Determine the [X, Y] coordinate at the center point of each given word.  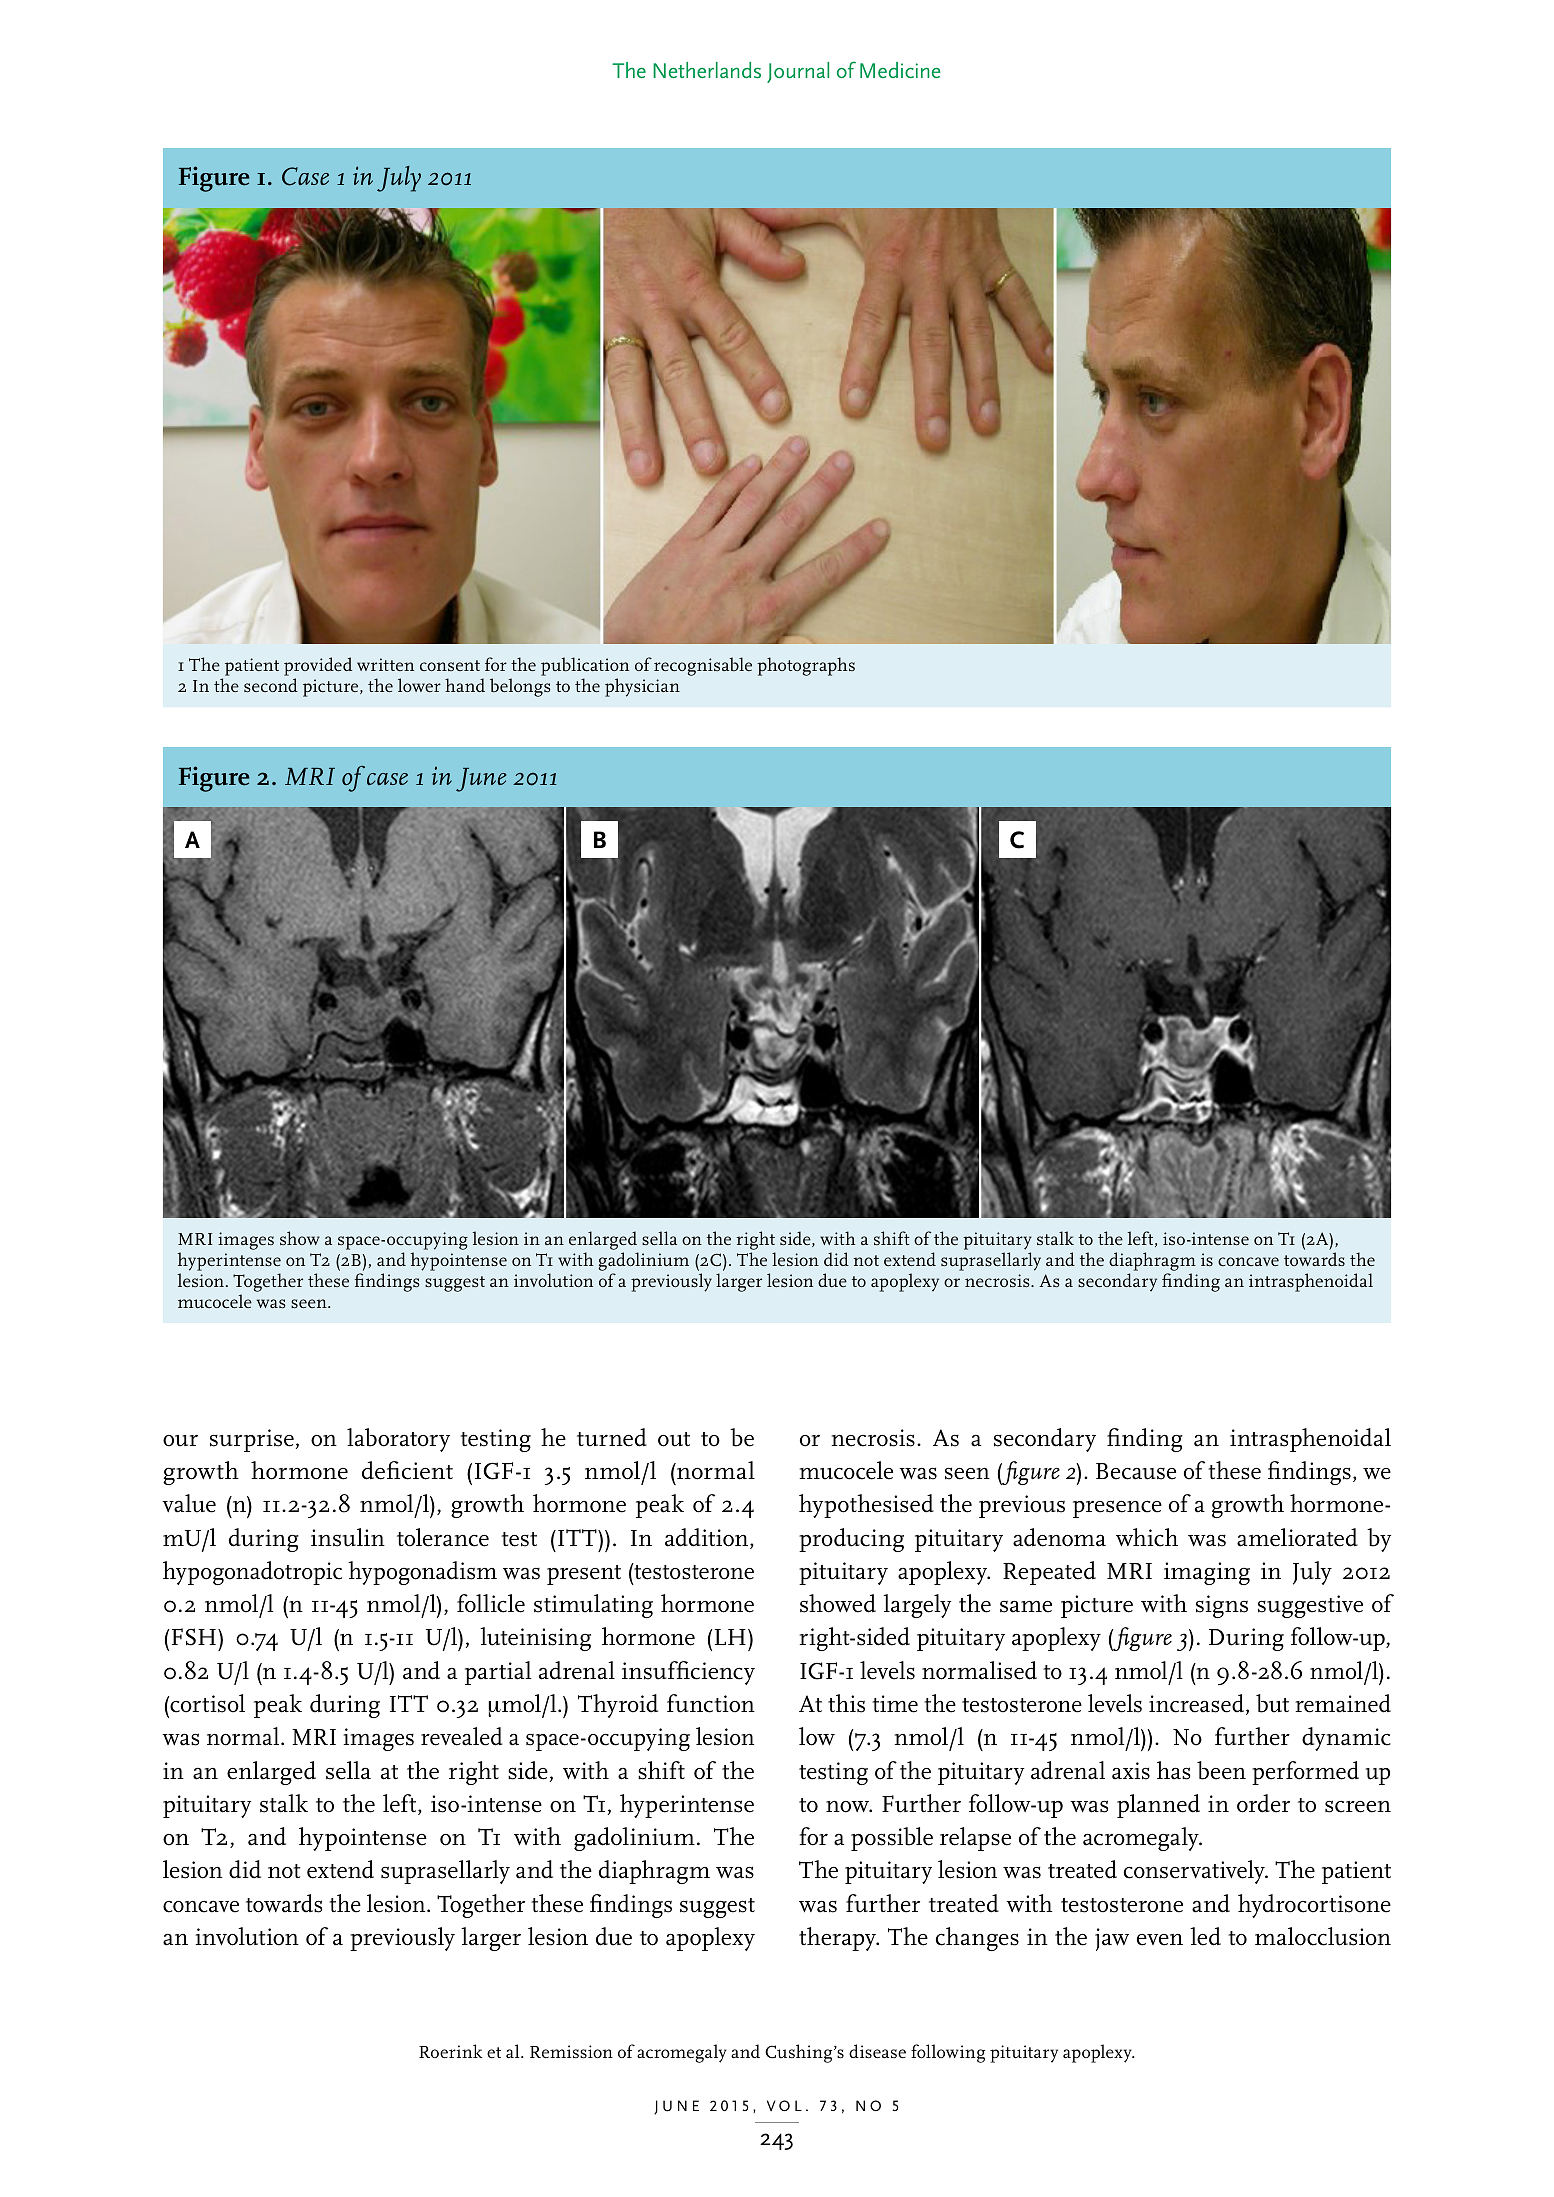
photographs [806, 666]
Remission [571, 2052]
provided [318, 668]
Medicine [900, 70]
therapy [838, 1939]
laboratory [398, 1440]
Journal [798, 72]
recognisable [703, 666]
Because [1136, 1471]
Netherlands [707, 70]
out [674, 1439]
